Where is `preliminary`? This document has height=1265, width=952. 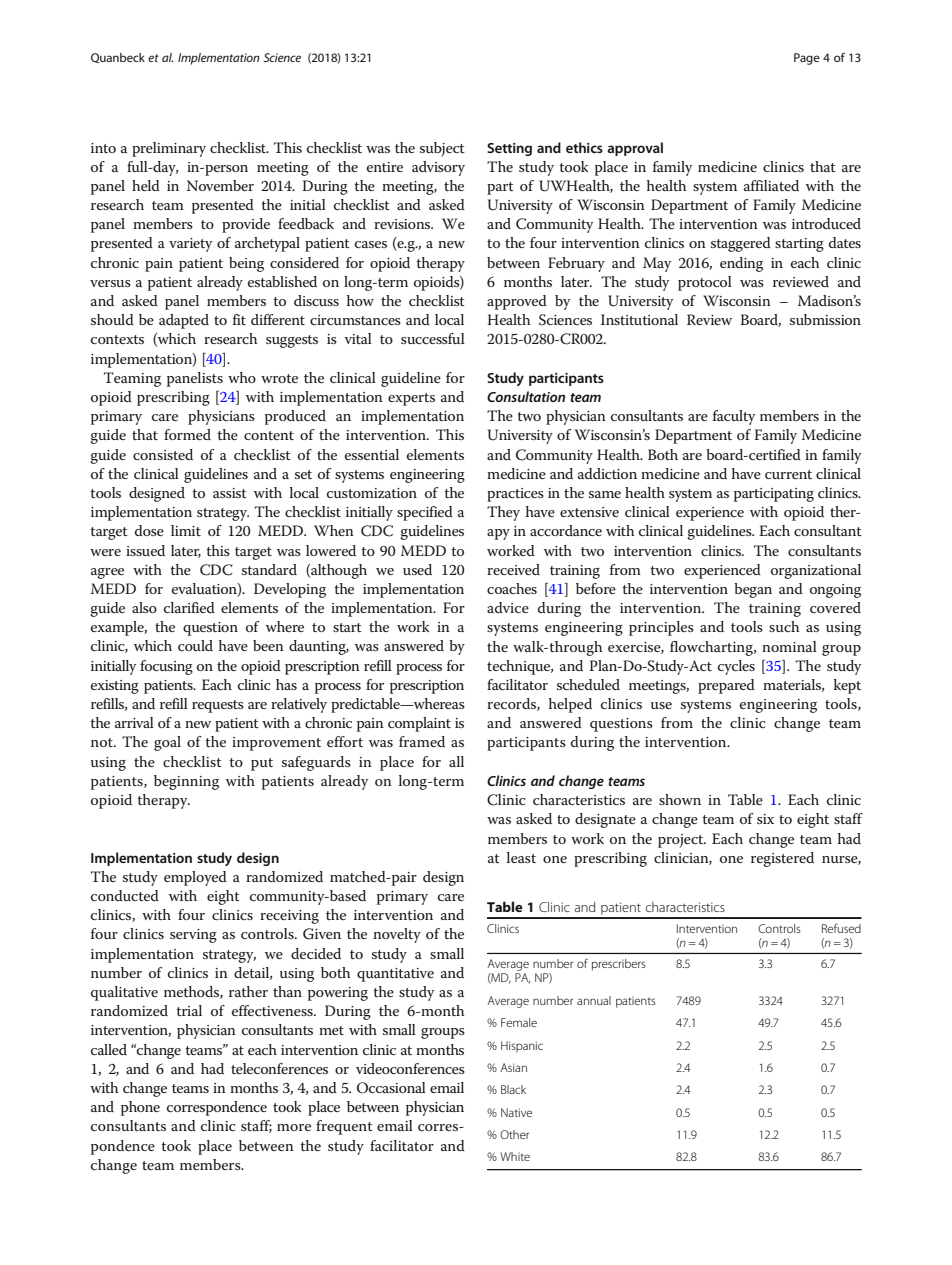
preliminary is located at coordinates (169, 149).
